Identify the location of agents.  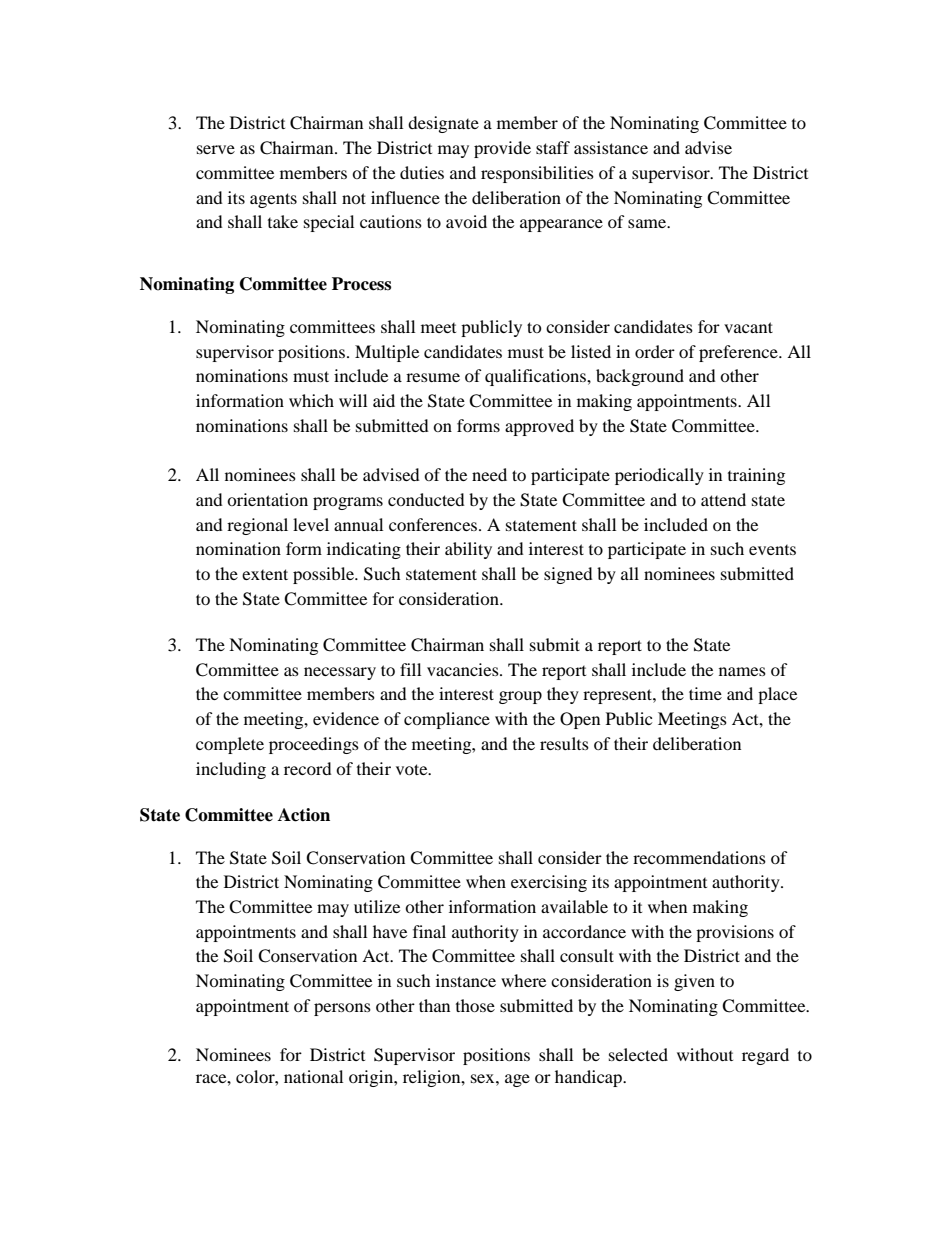
(273, 200).
